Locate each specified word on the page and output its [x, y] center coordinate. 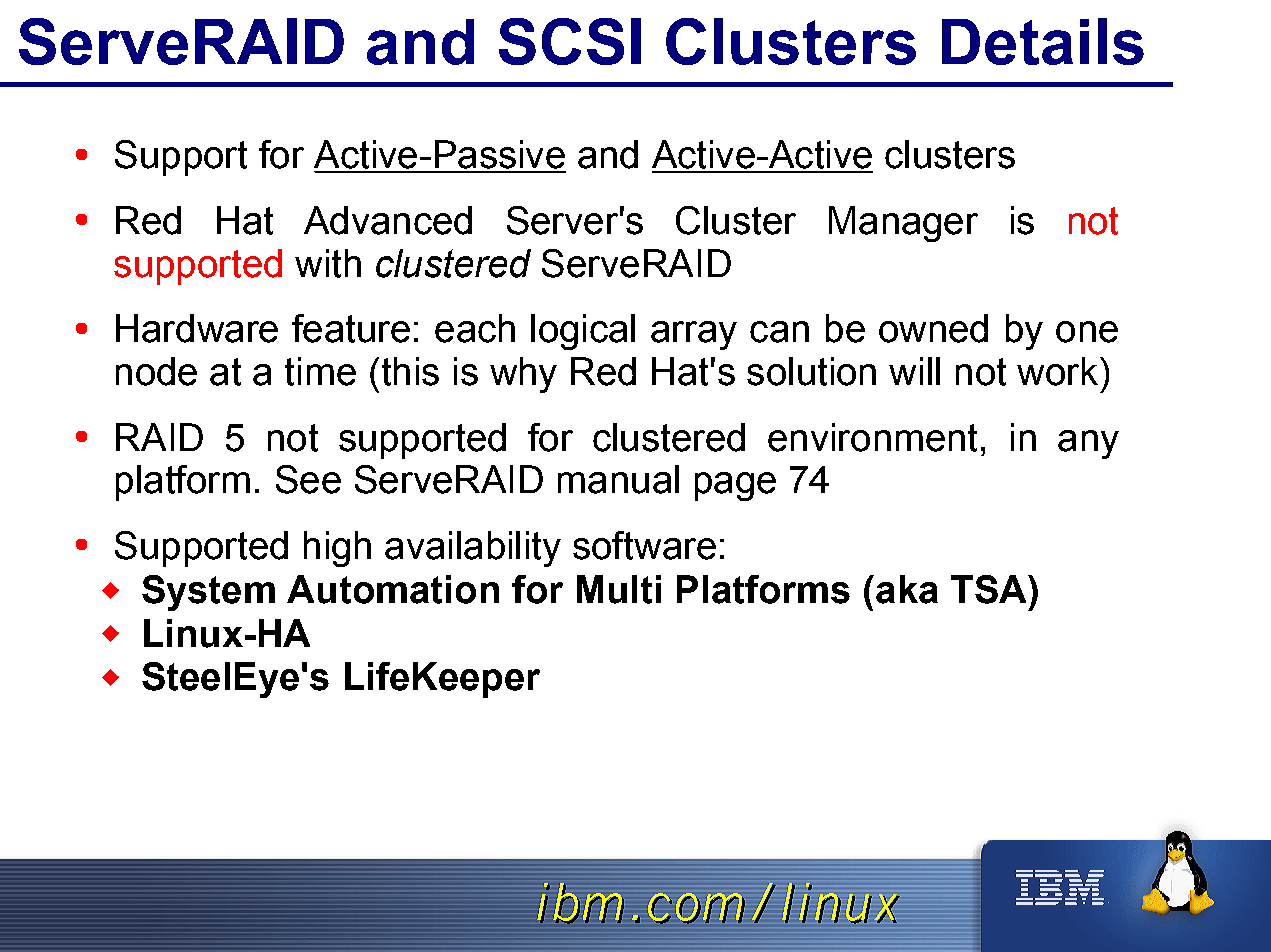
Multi [619, 589]
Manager [903, 224]
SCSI [570, 41]
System [208, 593]
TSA [990, 589]
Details [1043, 41]
